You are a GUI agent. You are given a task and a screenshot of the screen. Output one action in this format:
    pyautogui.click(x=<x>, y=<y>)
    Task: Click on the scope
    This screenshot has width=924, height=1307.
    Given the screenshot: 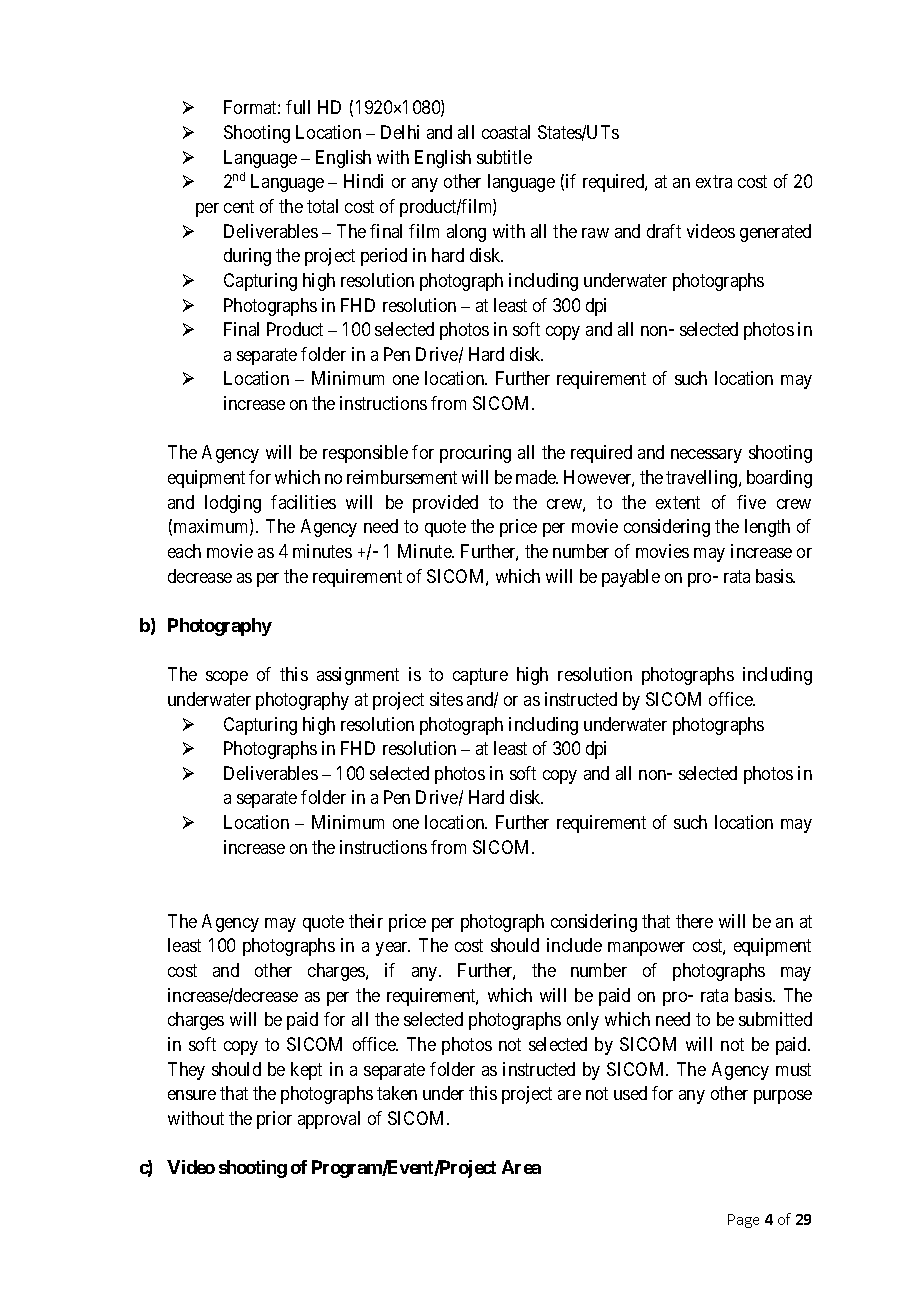 What is the action you would take?
    pyautogui.click(x=227, y=678)
